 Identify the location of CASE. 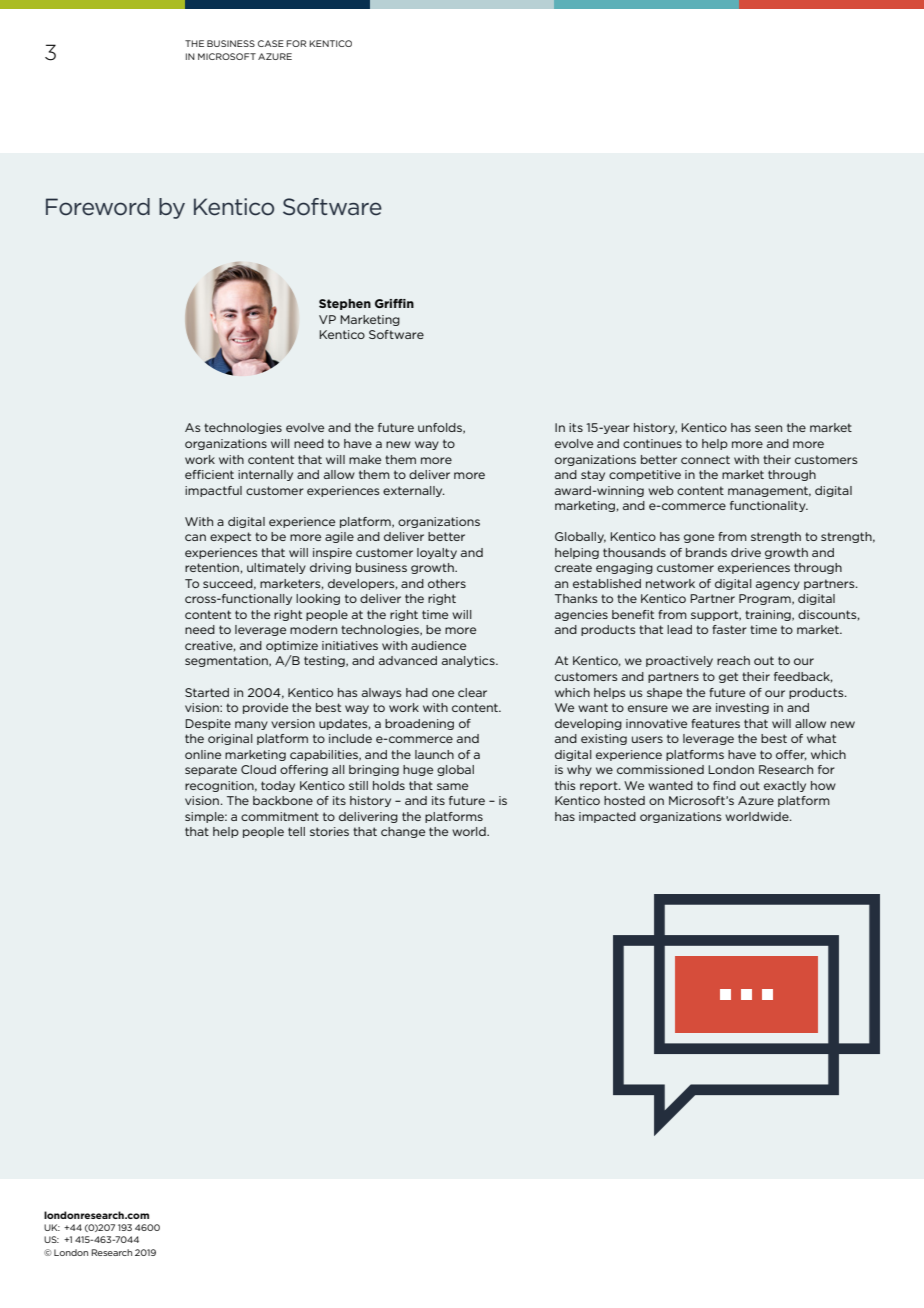
(271, 43).
